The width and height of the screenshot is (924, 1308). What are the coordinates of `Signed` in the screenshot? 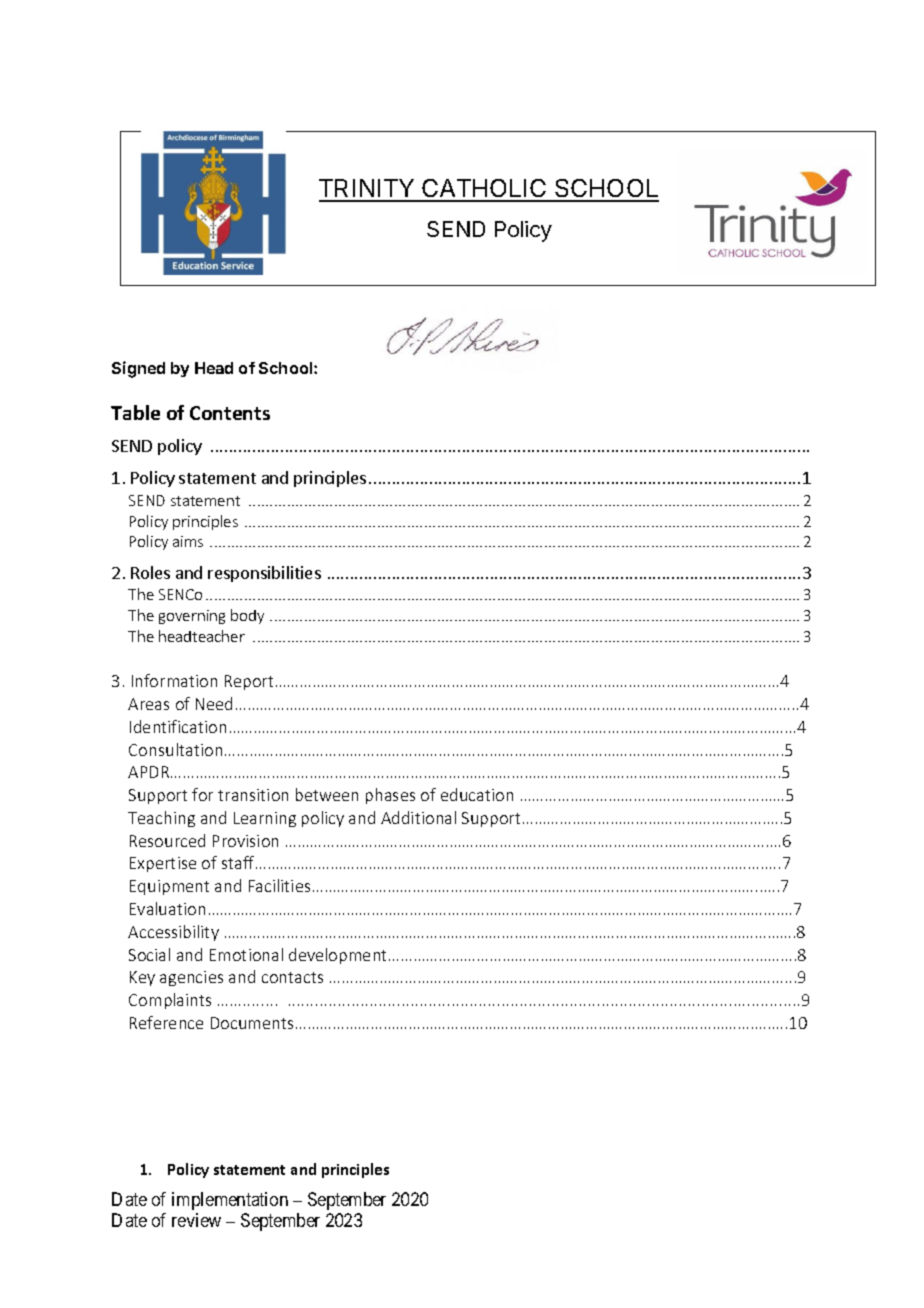 It's located at (138, 369).
